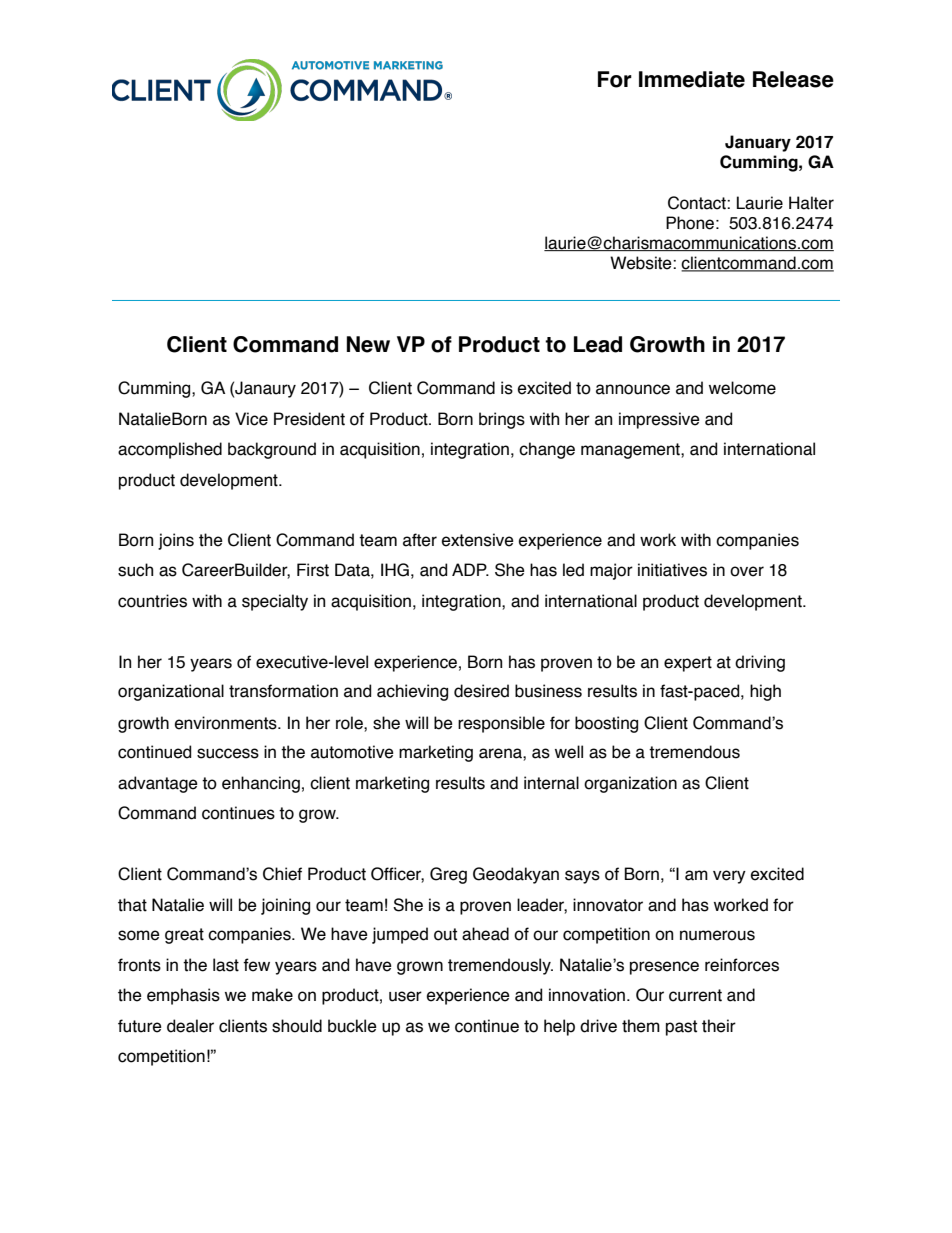 The image size is (952, 1233). I want to click on user, so click(405, 996).
